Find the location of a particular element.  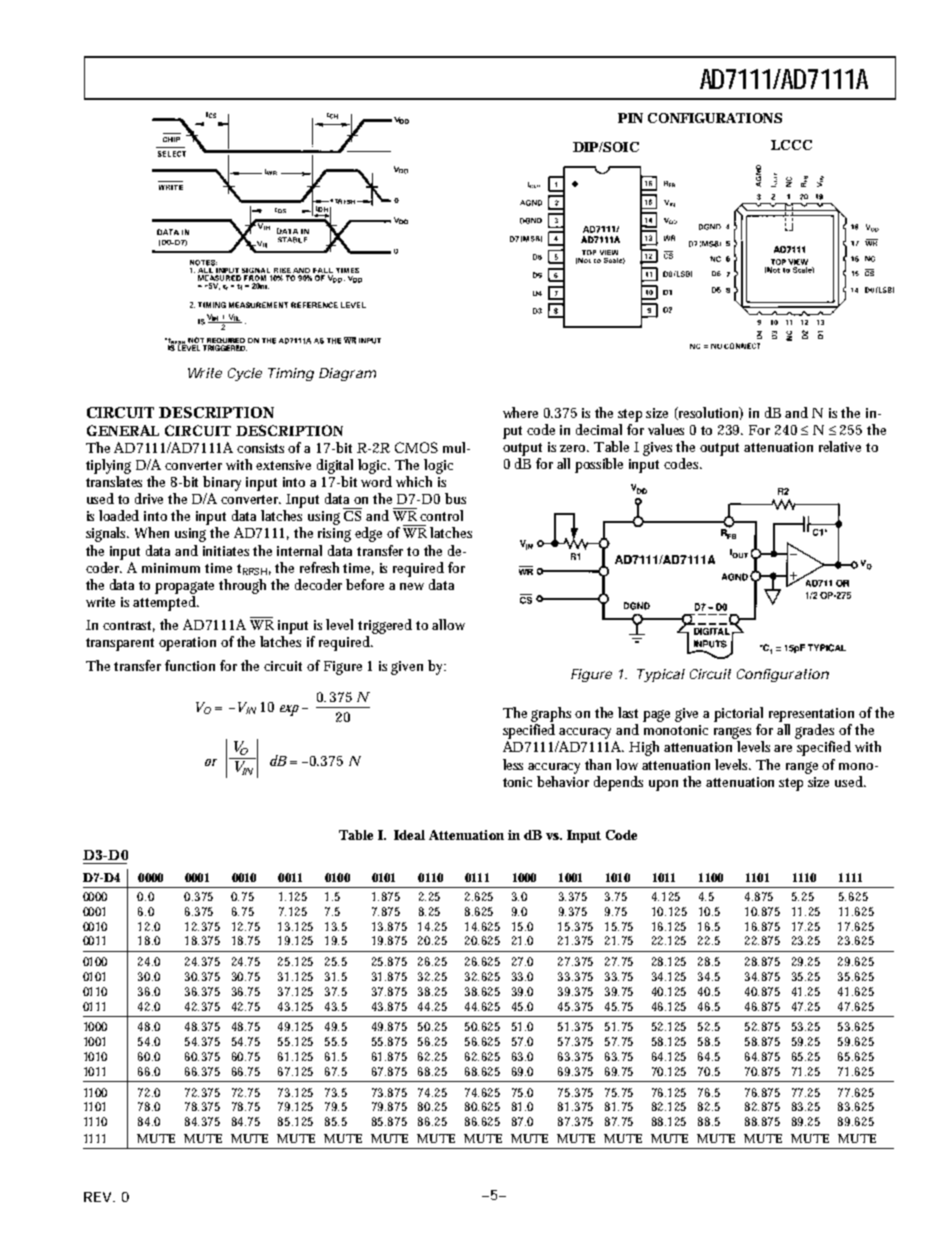

operation is located at coordinates (190, 644).
